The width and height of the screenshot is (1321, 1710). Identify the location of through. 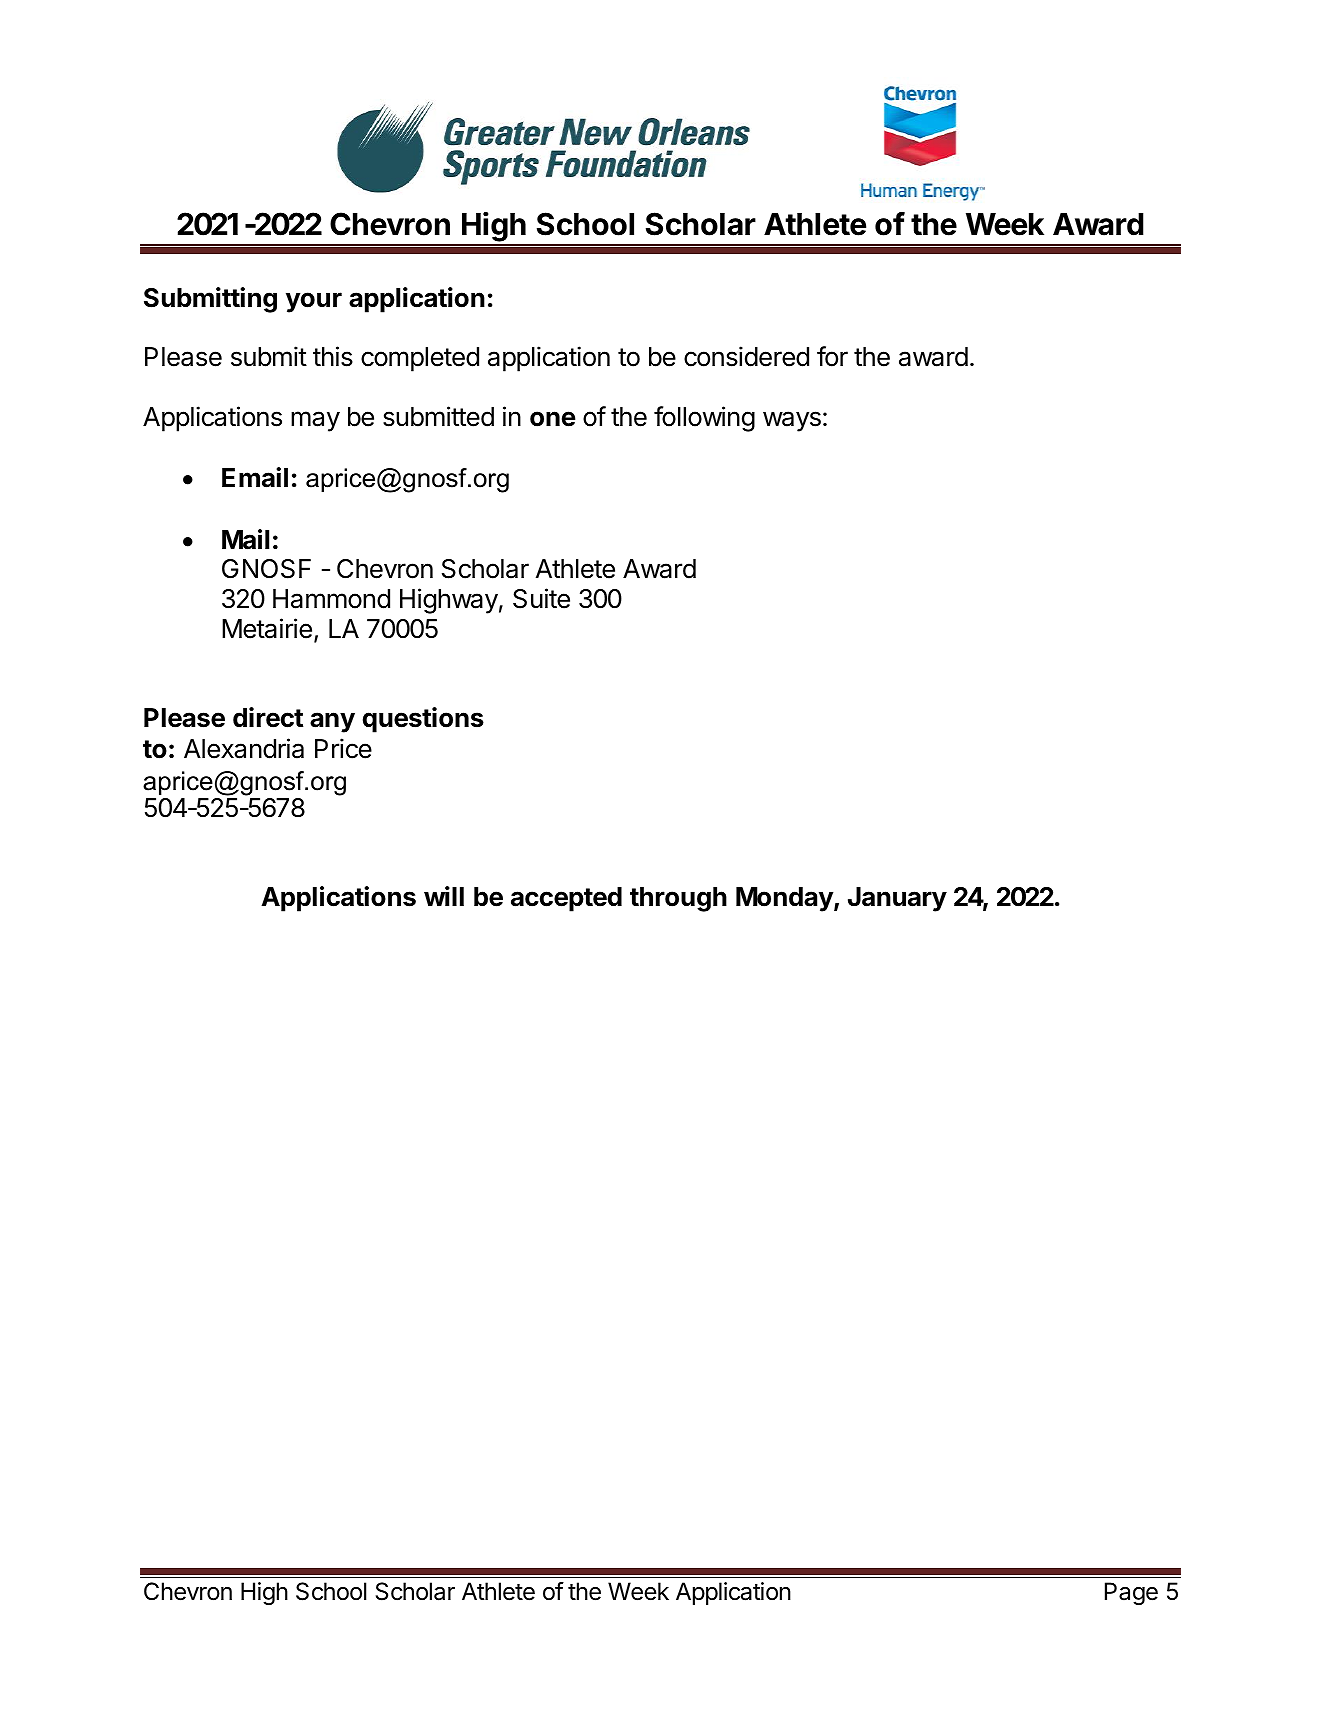
(678, 899).
